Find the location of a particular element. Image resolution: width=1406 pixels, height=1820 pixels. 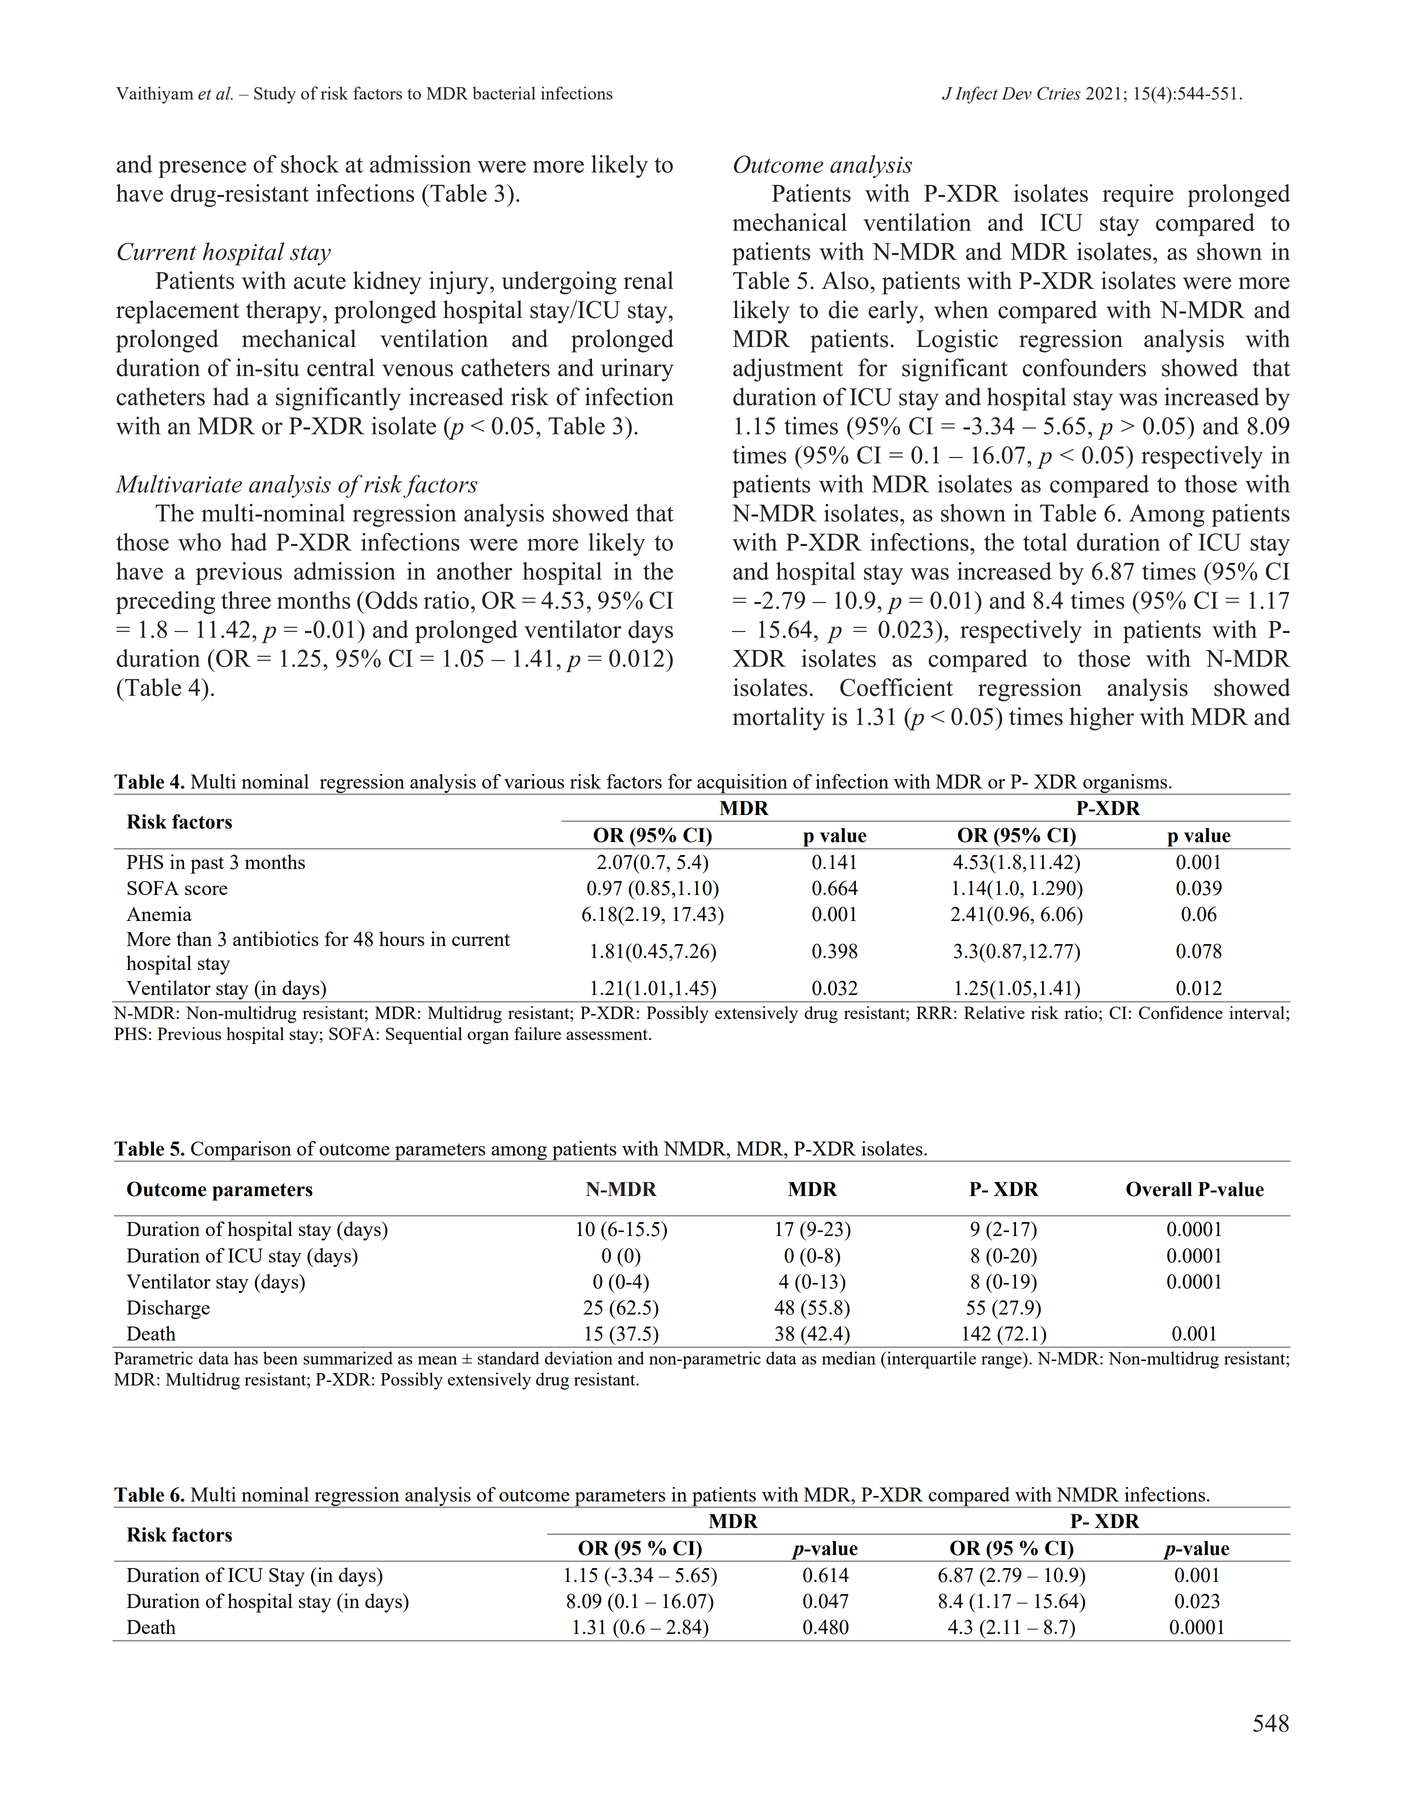

require is located at coordinates (1138, 195).
